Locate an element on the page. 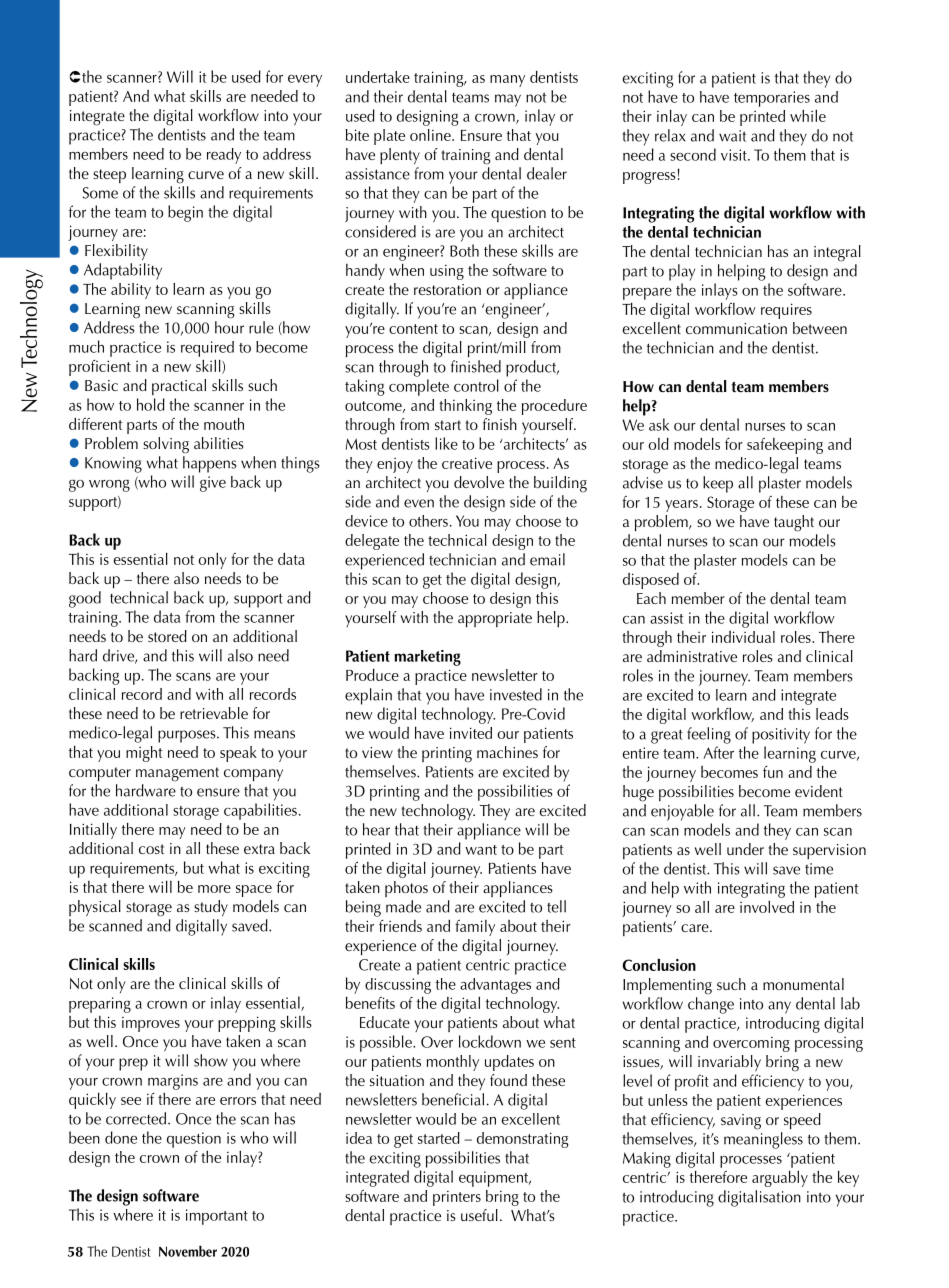  taught is located at coordinates (794, 523).
